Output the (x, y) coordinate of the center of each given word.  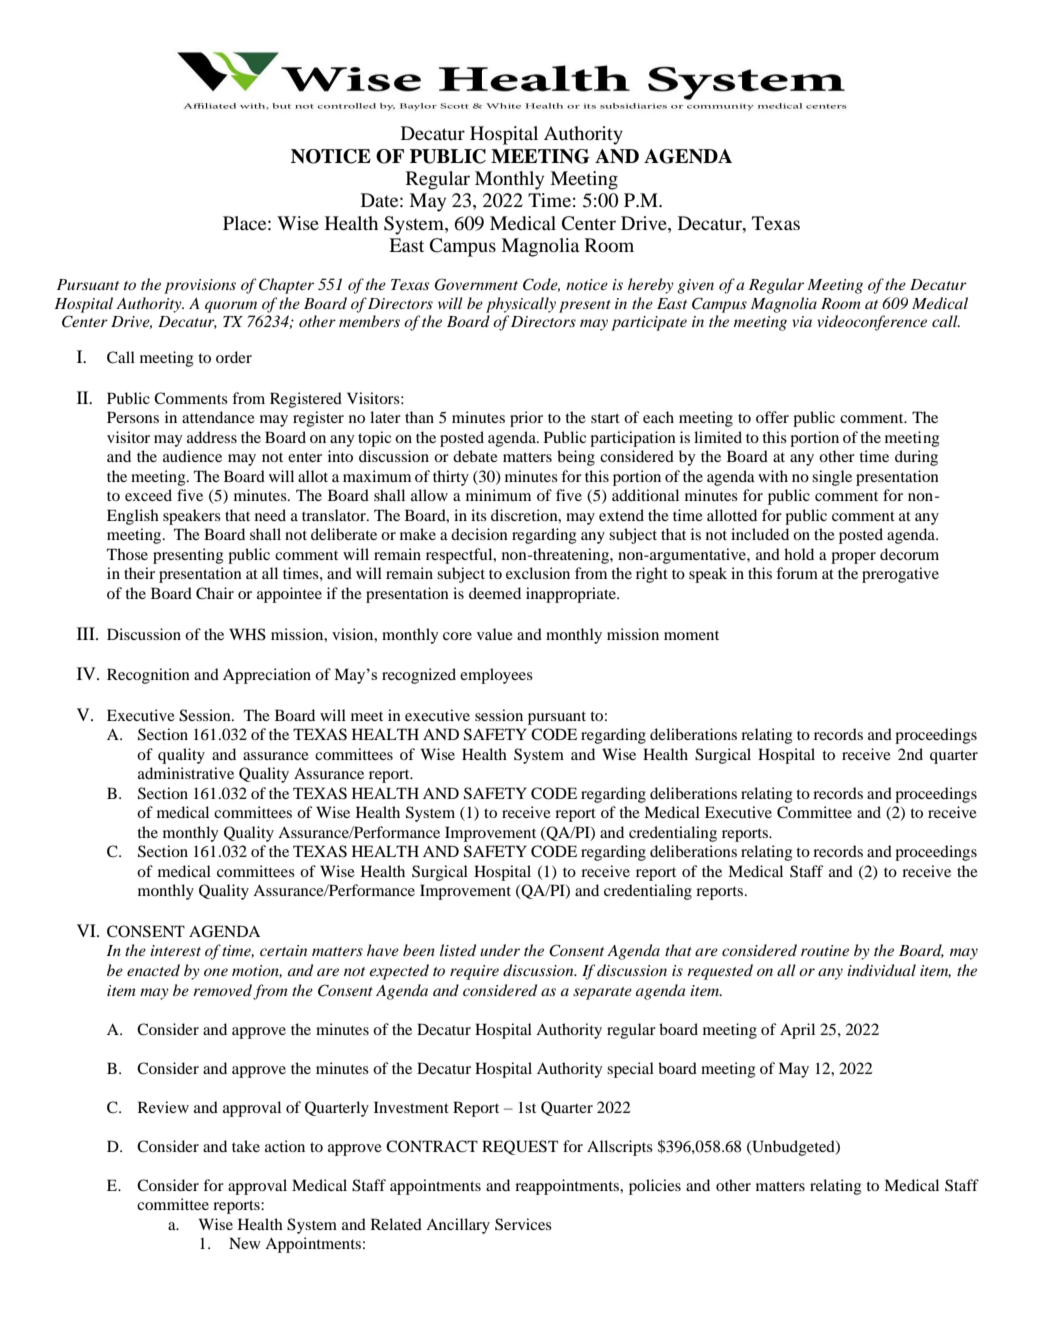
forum (797, 573)
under (500, 950)
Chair (215, 593)
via (802, 321)
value (495, 634)
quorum (231, 307)
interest (175, 950)
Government (476, 284)
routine (825, 950)
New (245, 1243)
